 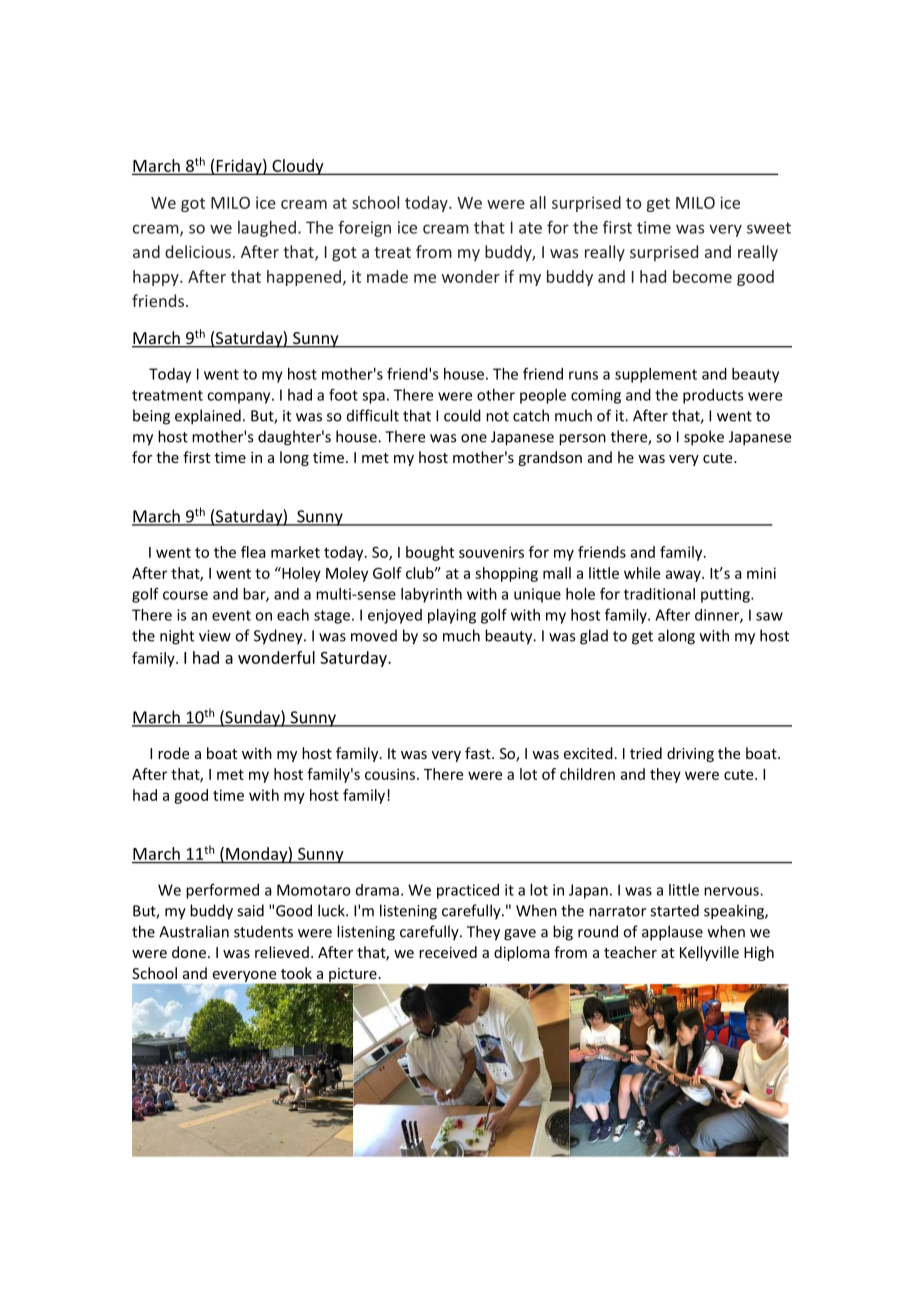 What do you see at coordinates (208, 417) in the page?
I see `explained` at bounding box center [208, 417].
